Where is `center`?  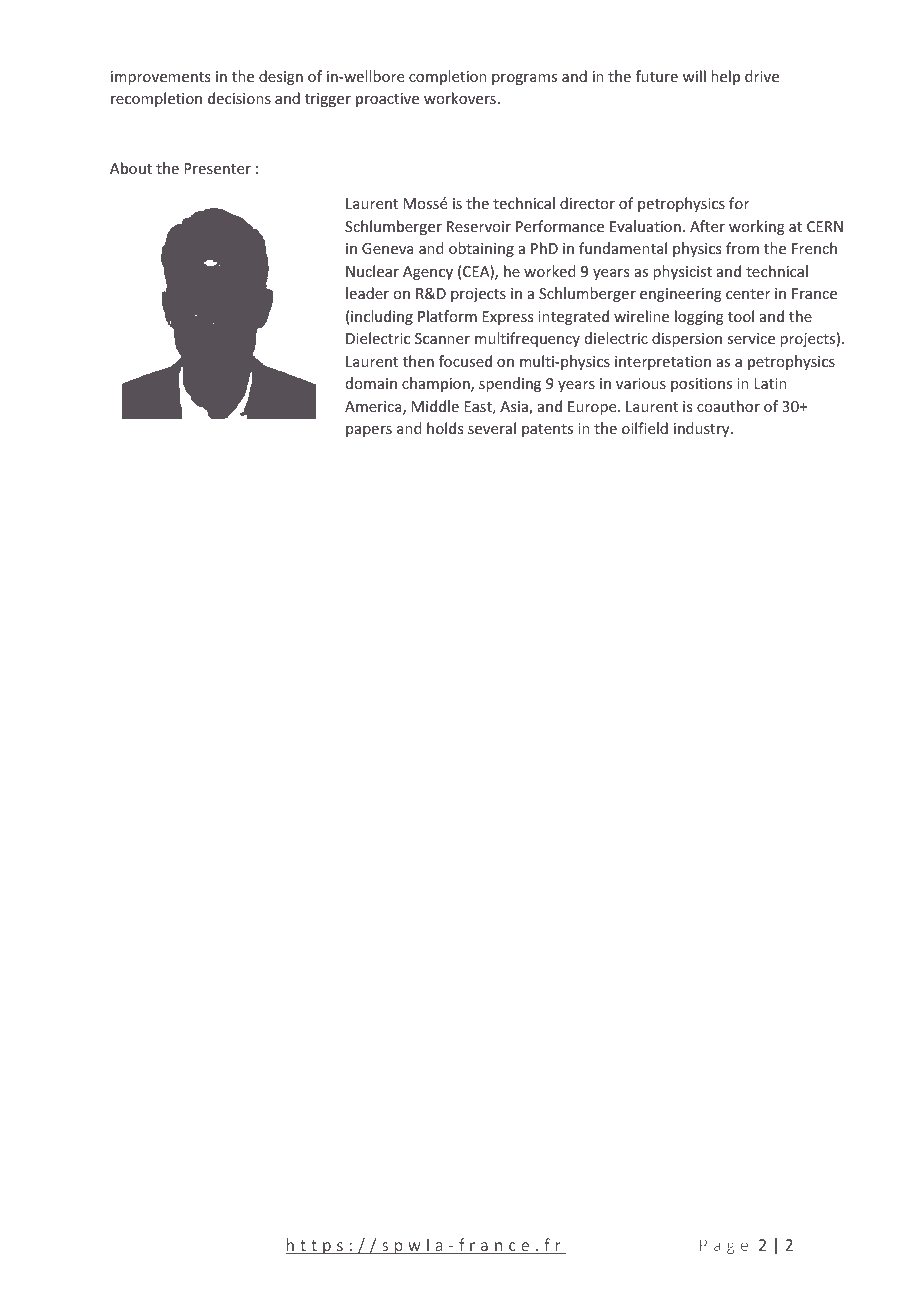 center is located at coordinates (748, 294).
